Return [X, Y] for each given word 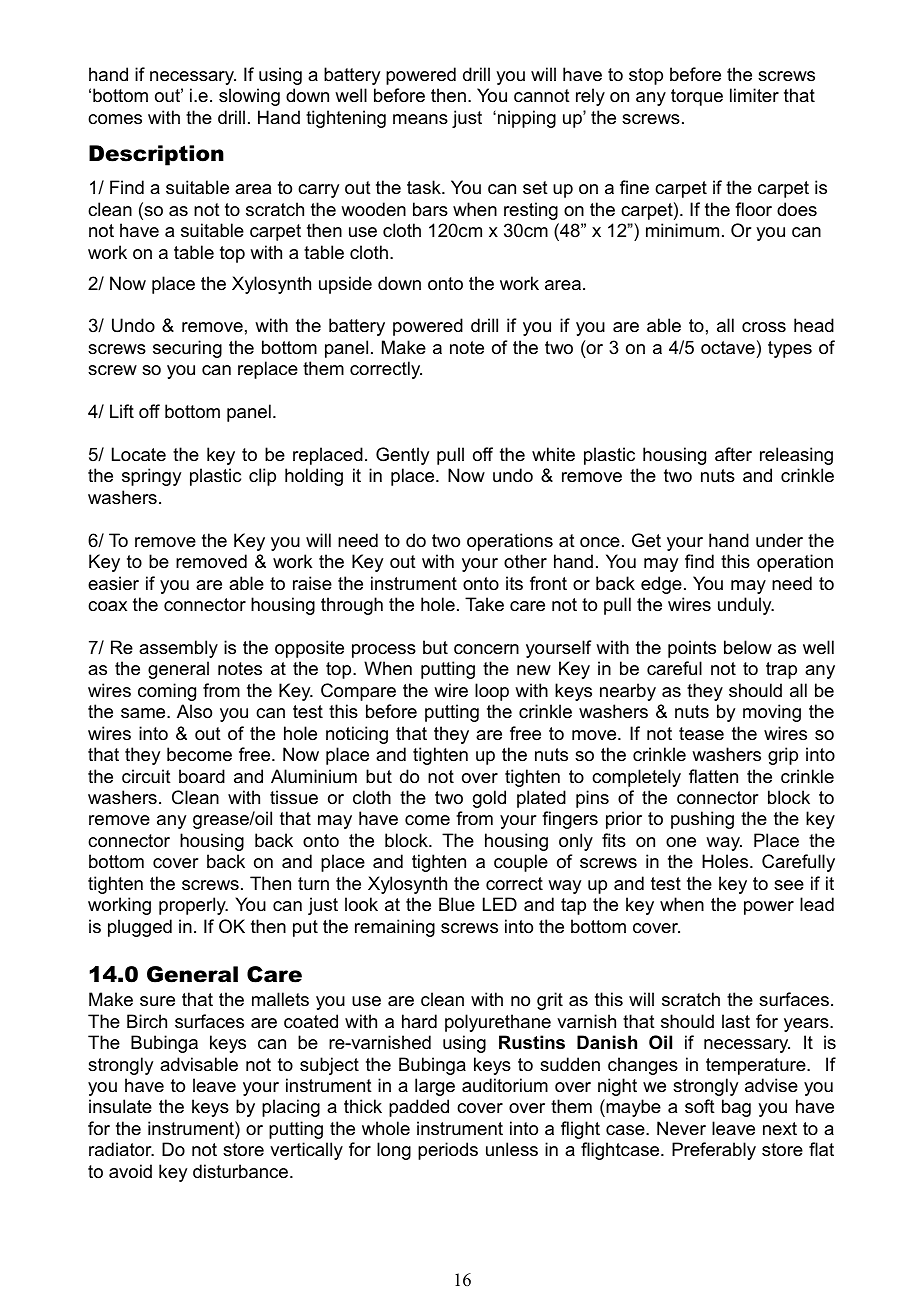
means [420, 119]
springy [151, 477]
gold [489, 799]
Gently [402, 456]
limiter [754, 95]
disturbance [242, 1171]
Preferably [714, 1151]
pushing [702, 820]
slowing [249, 97]
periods [448, 1151]
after [733, 454]
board [202, 776]
